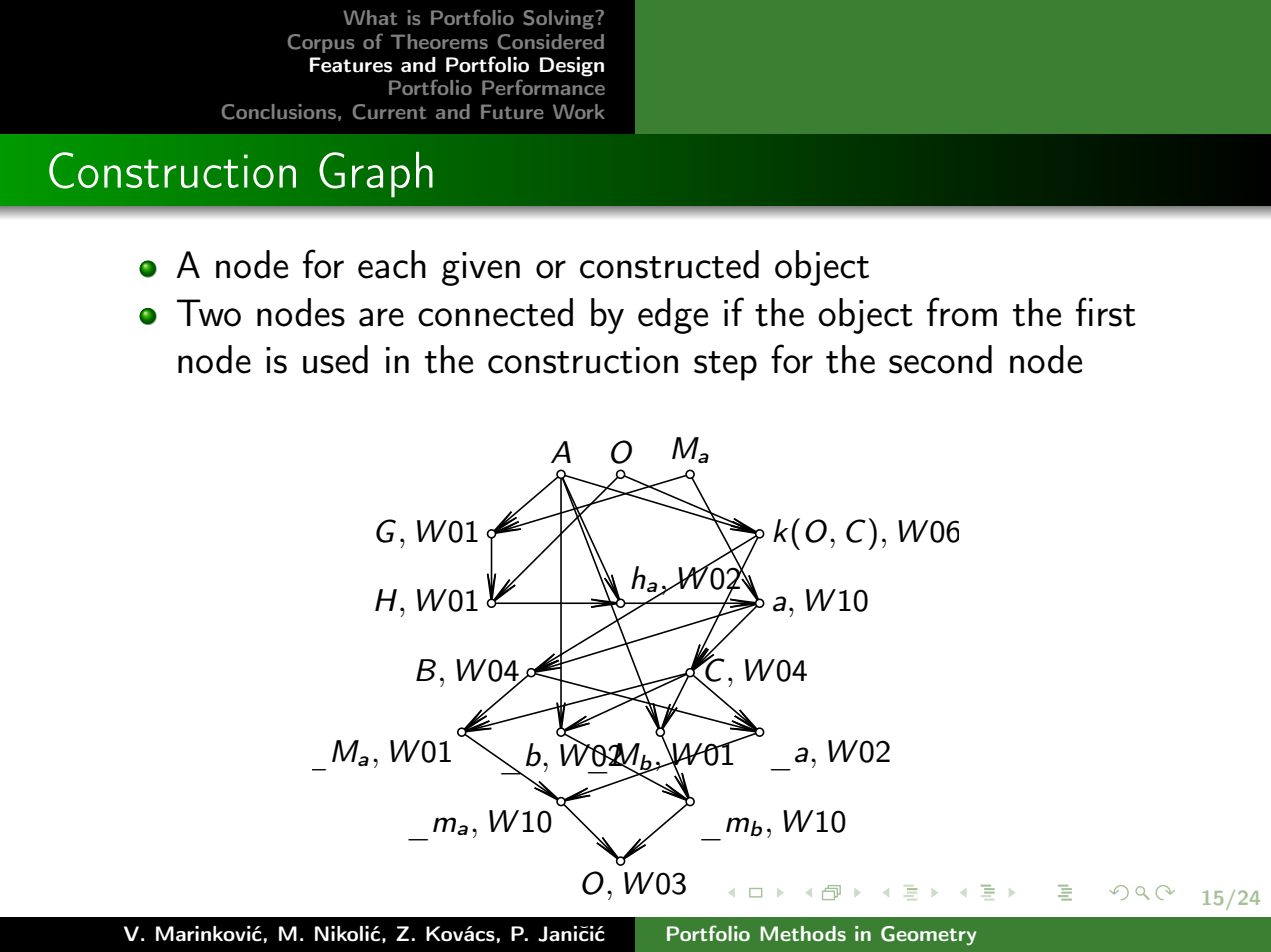  Describe the element at coordinates (335, 359) in the document. I see `used` at that location.
